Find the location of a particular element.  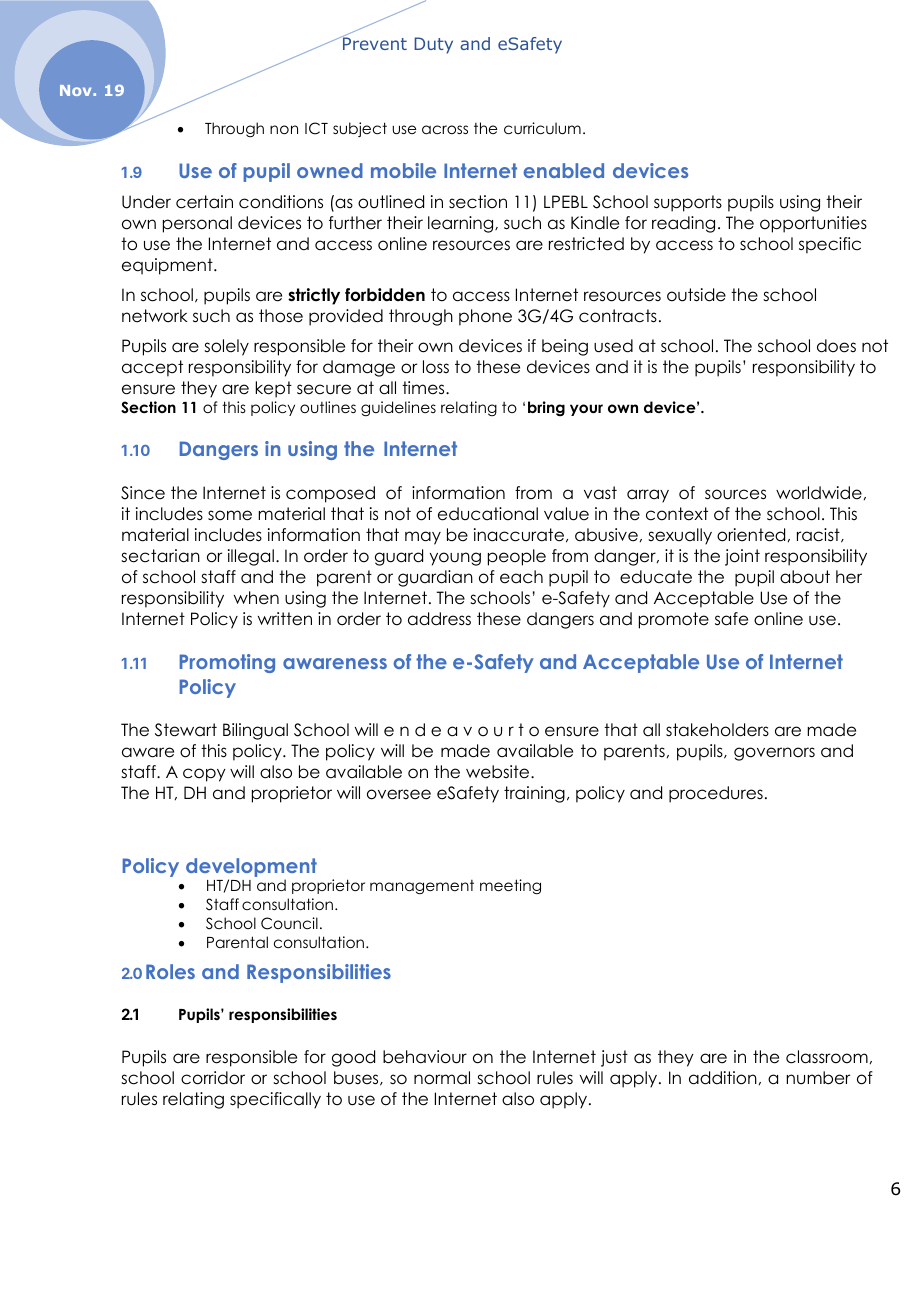

address is located at coordinates (439, 619).
